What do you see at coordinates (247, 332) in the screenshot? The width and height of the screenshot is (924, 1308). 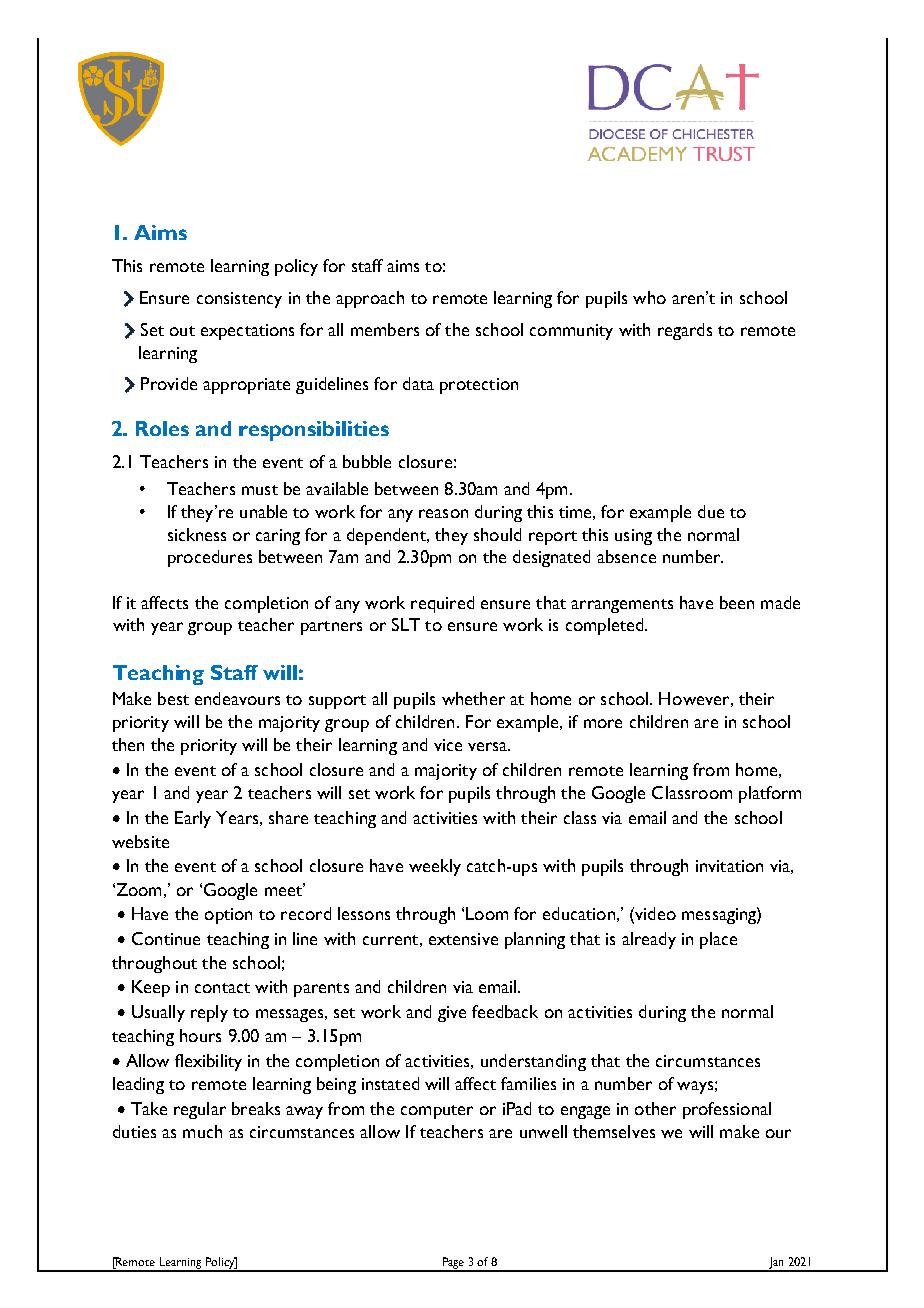 I see `expectations` at bounding box center [247, 332].
